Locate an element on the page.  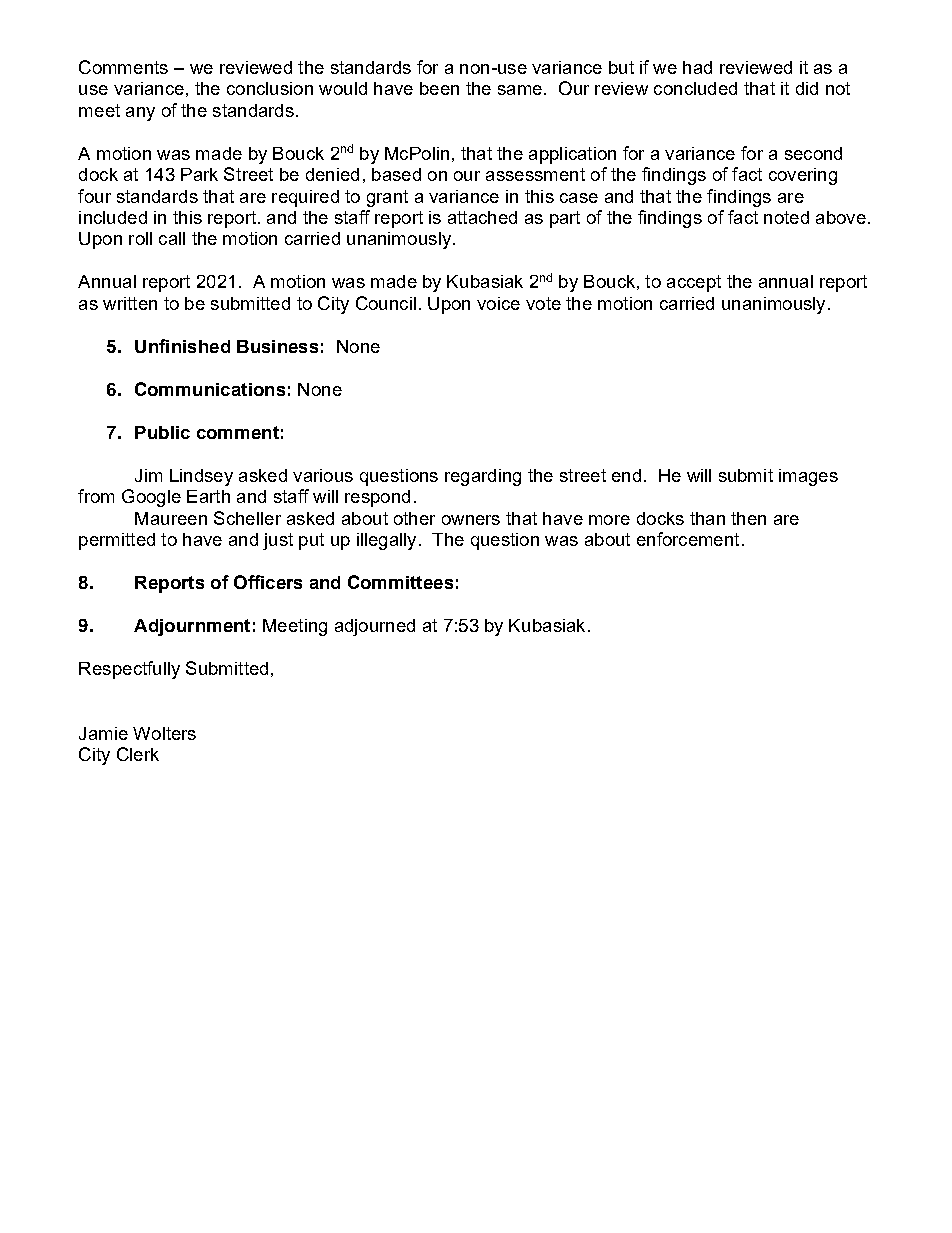
Committees is located at coordinates (400, 582).
